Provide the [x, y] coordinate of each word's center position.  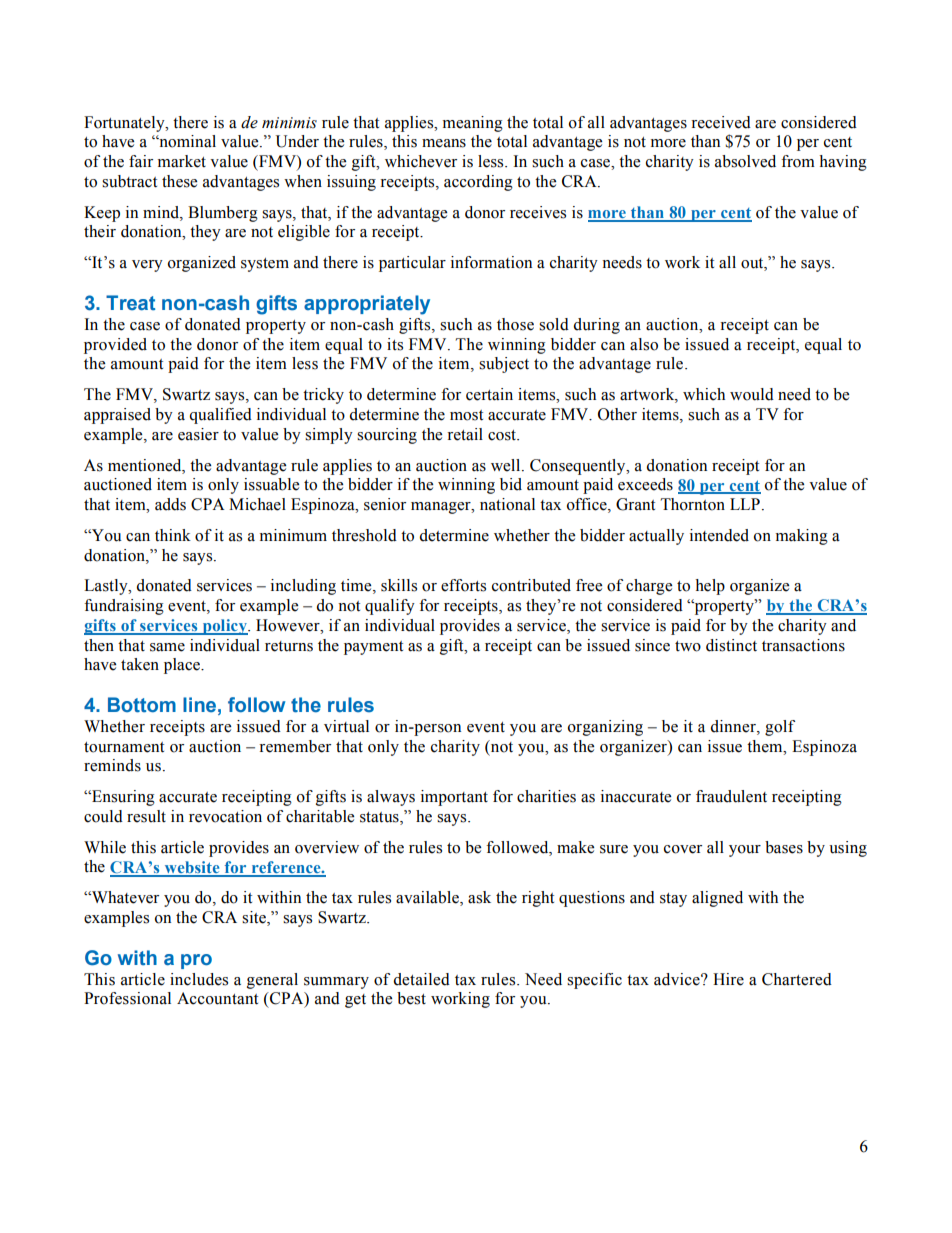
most [466, 415]
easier [198, 434]
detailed [421, 979]
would [752, 394]
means [444, 143]
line [199, 705]
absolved [745, 161]
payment [373, 648]
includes [199, 979]
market [182, 161]
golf [780, 728]
